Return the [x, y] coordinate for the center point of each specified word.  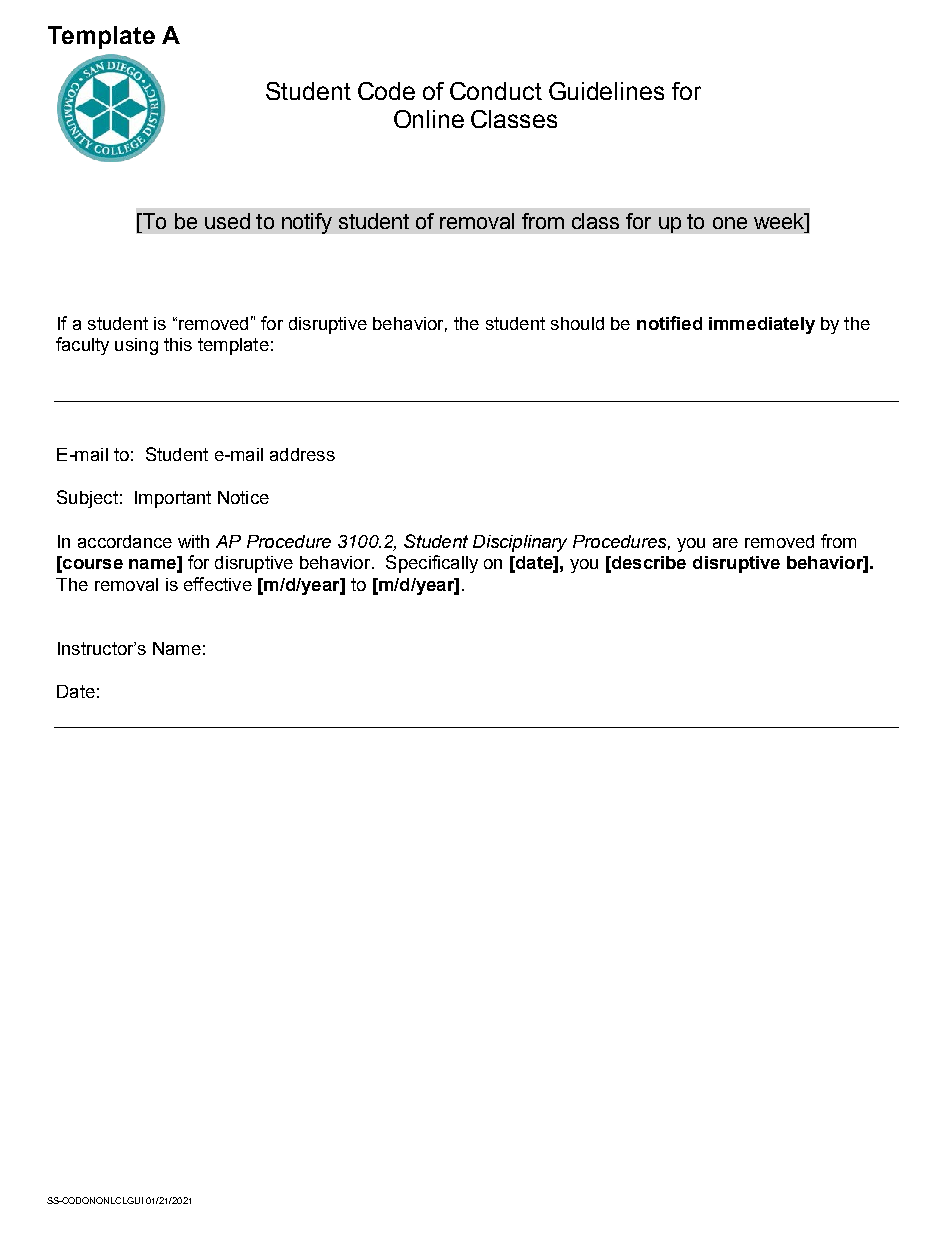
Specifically [432, 564]
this [178, 344]
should [577, 323]
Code [386, 91]
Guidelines [606, 91]
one [730, 223]
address [302, 454]
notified [669, 323]
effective [218, 584]
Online [429, 119]
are [725, 543]
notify [307, 223]
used [227, 221]
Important [173, 499]
